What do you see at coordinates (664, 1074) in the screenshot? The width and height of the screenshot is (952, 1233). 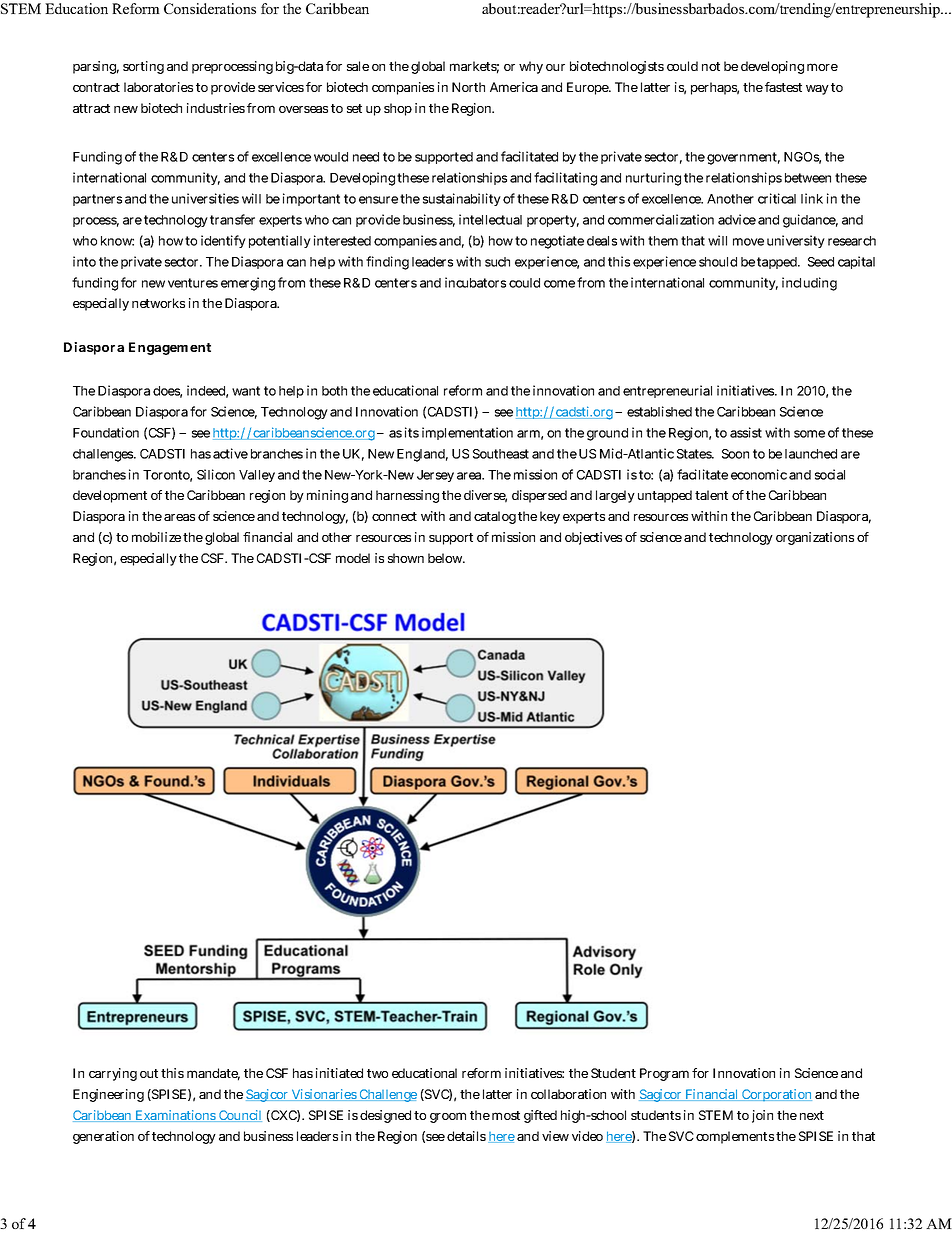 I see `Program` at bounding box center [664, 1074].
